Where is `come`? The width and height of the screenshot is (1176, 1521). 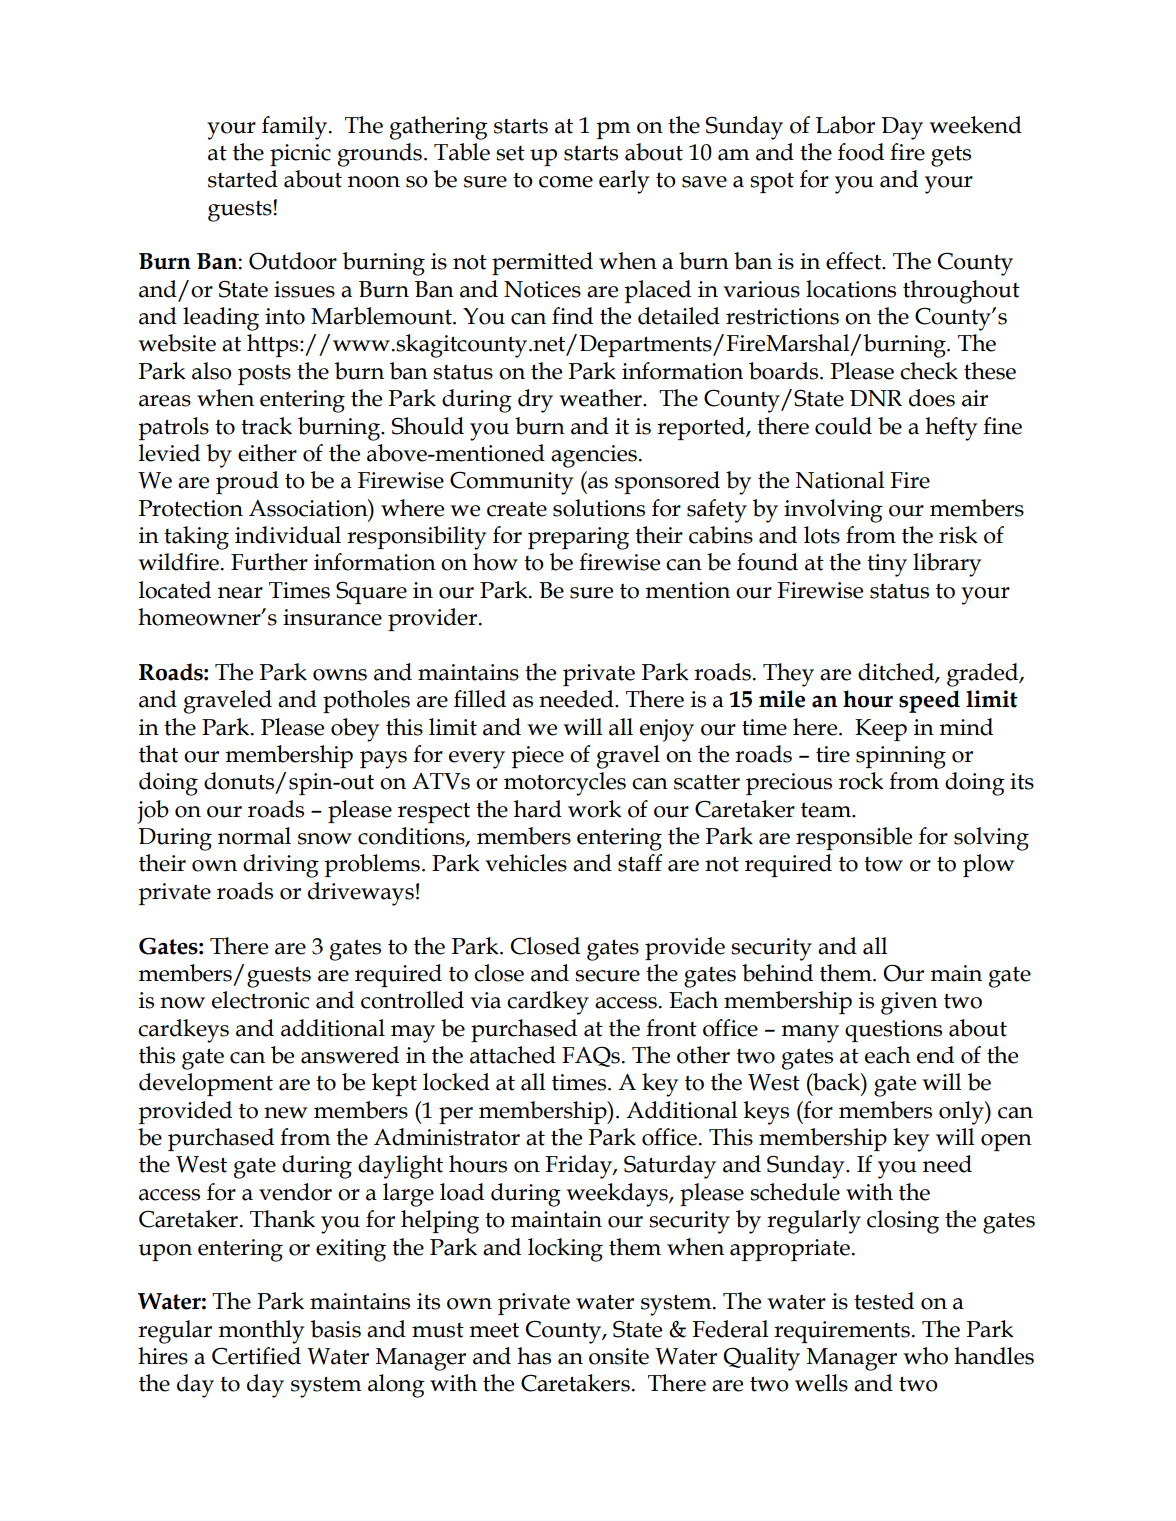
come is located at coordinates (566, 182).
